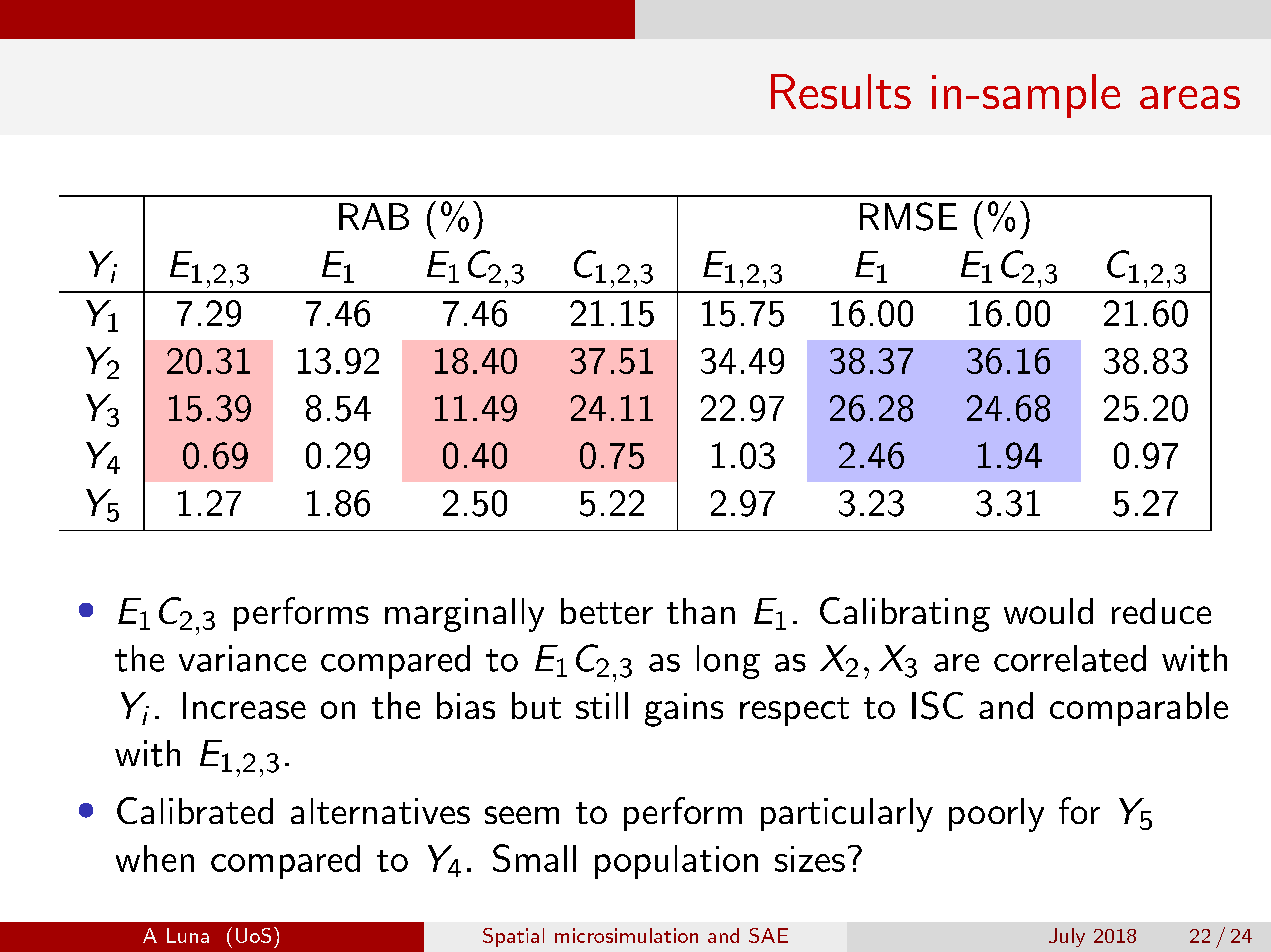 This screenshot has width=1271, height=952. I want to click on long, so click(728, 662).
